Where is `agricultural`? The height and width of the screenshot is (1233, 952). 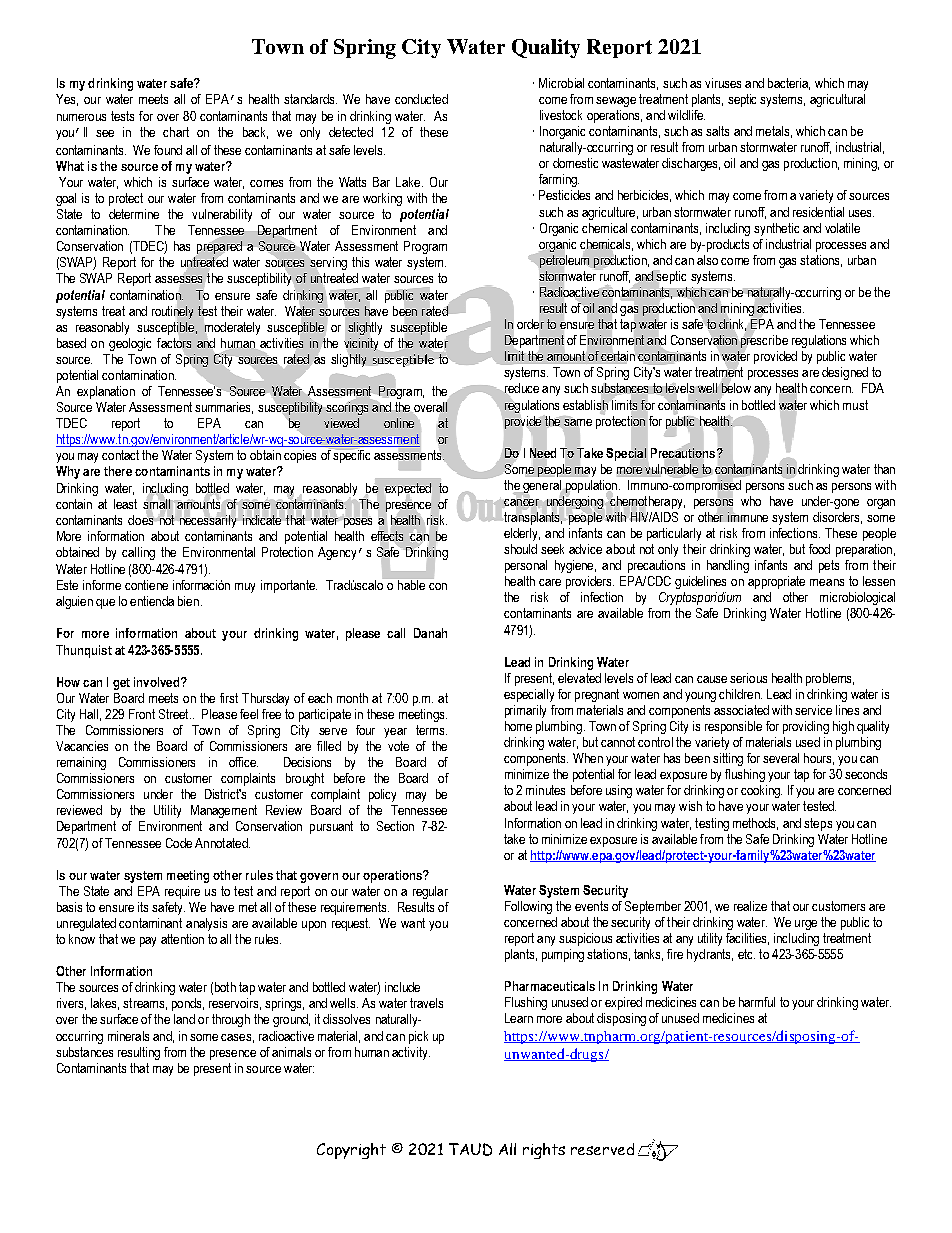 agricultural is located at coordinates (837, 100).
